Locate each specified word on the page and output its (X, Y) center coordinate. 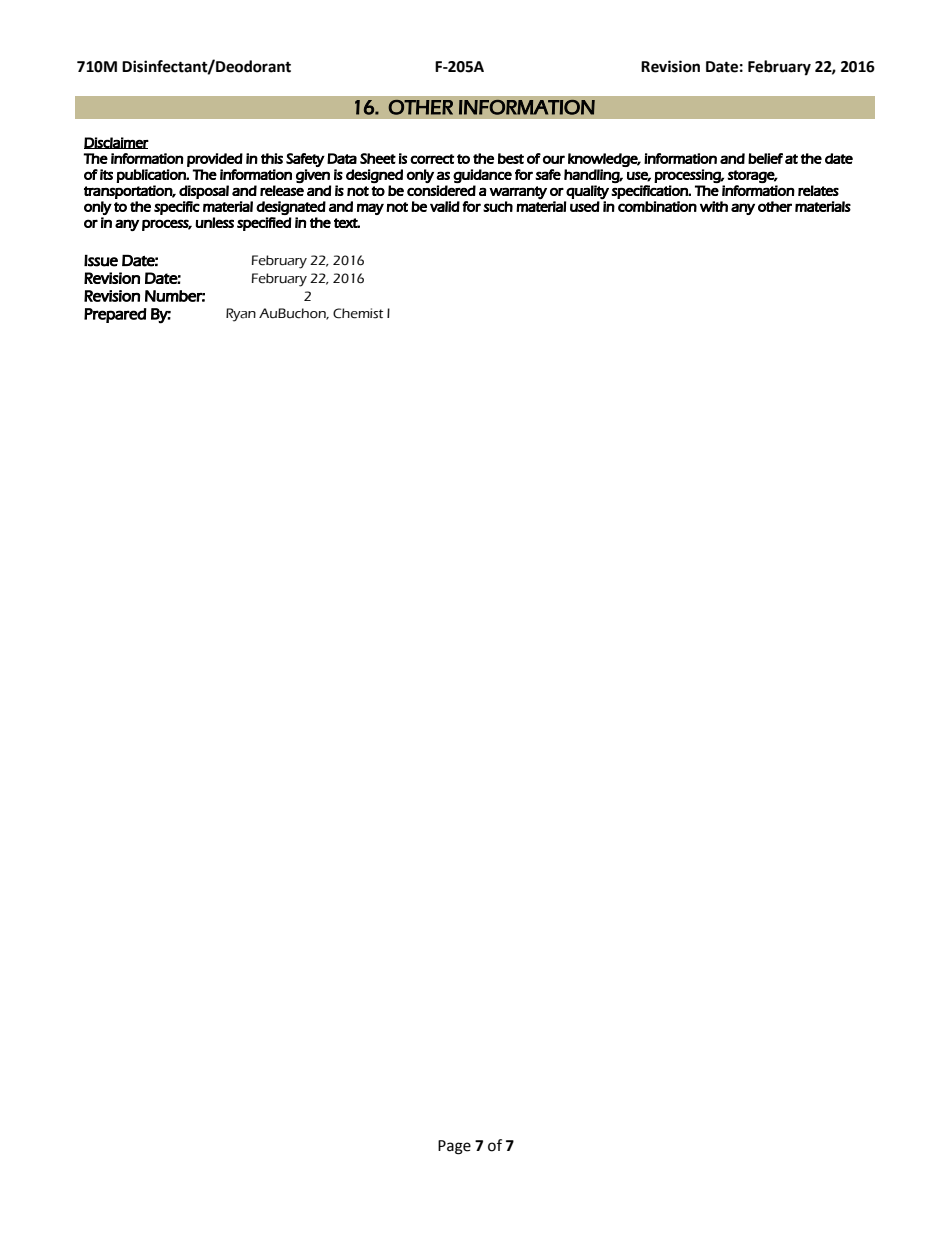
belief (765, 158)
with (714, 206)
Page (454, 1147)
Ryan (241, 315)
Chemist (358, 313)
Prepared (115, 315)
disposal (204, 192)
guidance (482, 176)
